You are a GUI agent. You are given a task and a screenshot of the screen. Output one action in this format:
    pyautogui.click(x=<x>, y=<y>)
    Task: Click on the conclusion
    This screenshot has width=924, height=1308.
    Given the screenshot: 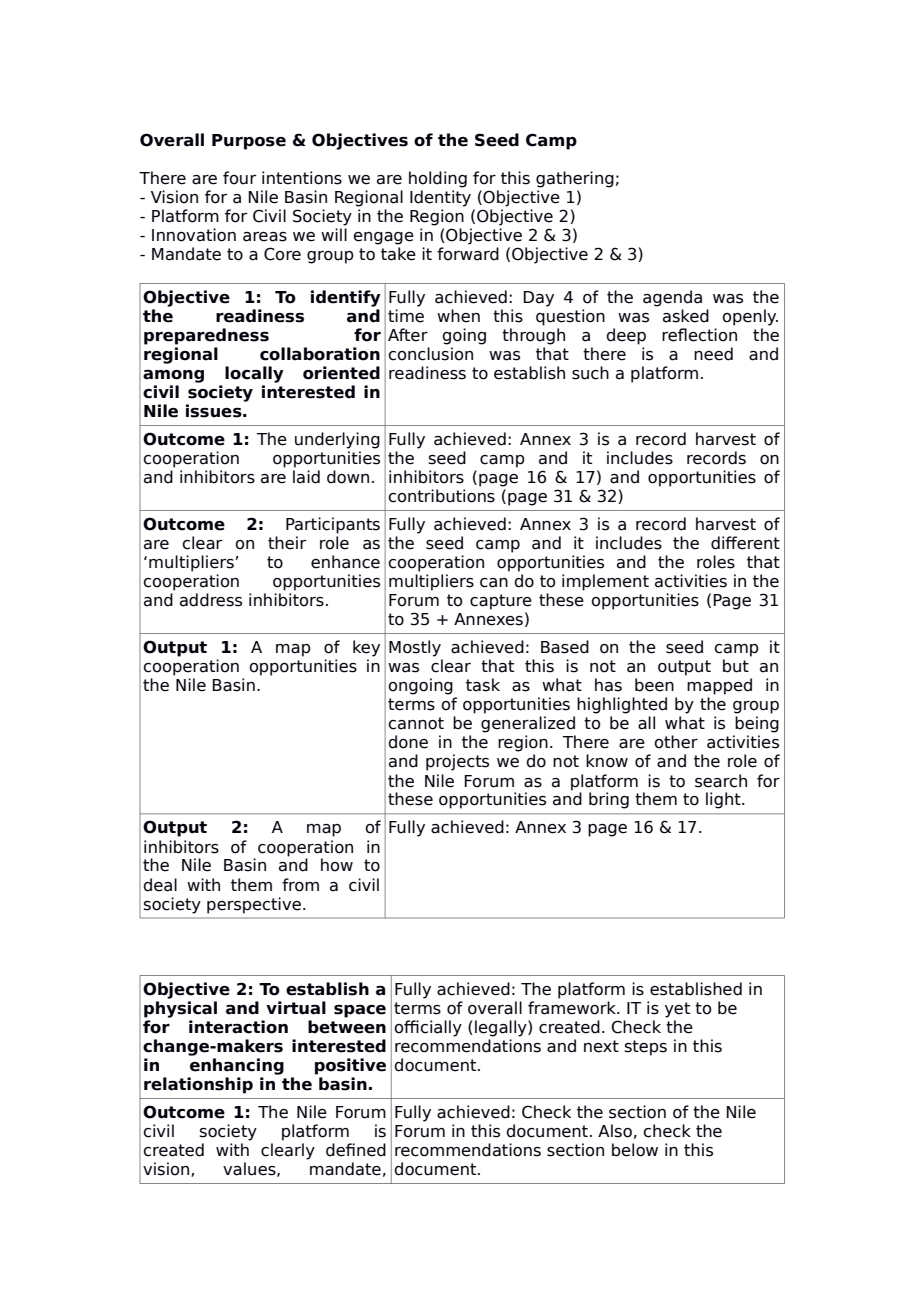 What is the action you would take?
    pyautogui.click(x=430, y=354)
